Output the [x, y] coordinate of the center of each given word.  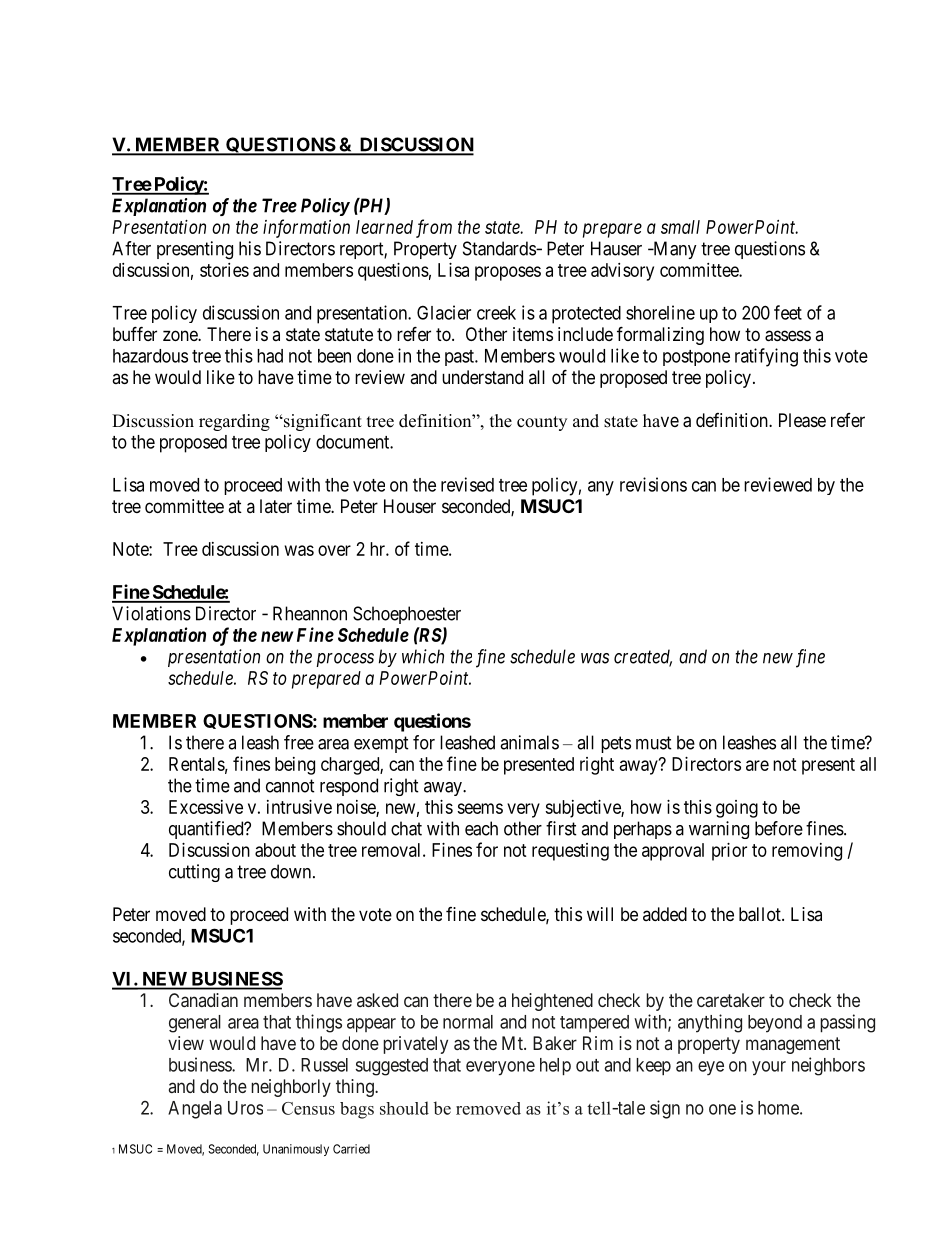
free [299, 742]
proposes [508, 273]
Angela [195, 1110]
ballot [761, 914]
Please [802, 420]
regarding [234, 422]
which [423, 656]
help [555, 1066]
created [643, 657]
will [600, 914]
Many [674, 250]
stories [224, 270]
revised [467, 484]
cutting [194, 873]
